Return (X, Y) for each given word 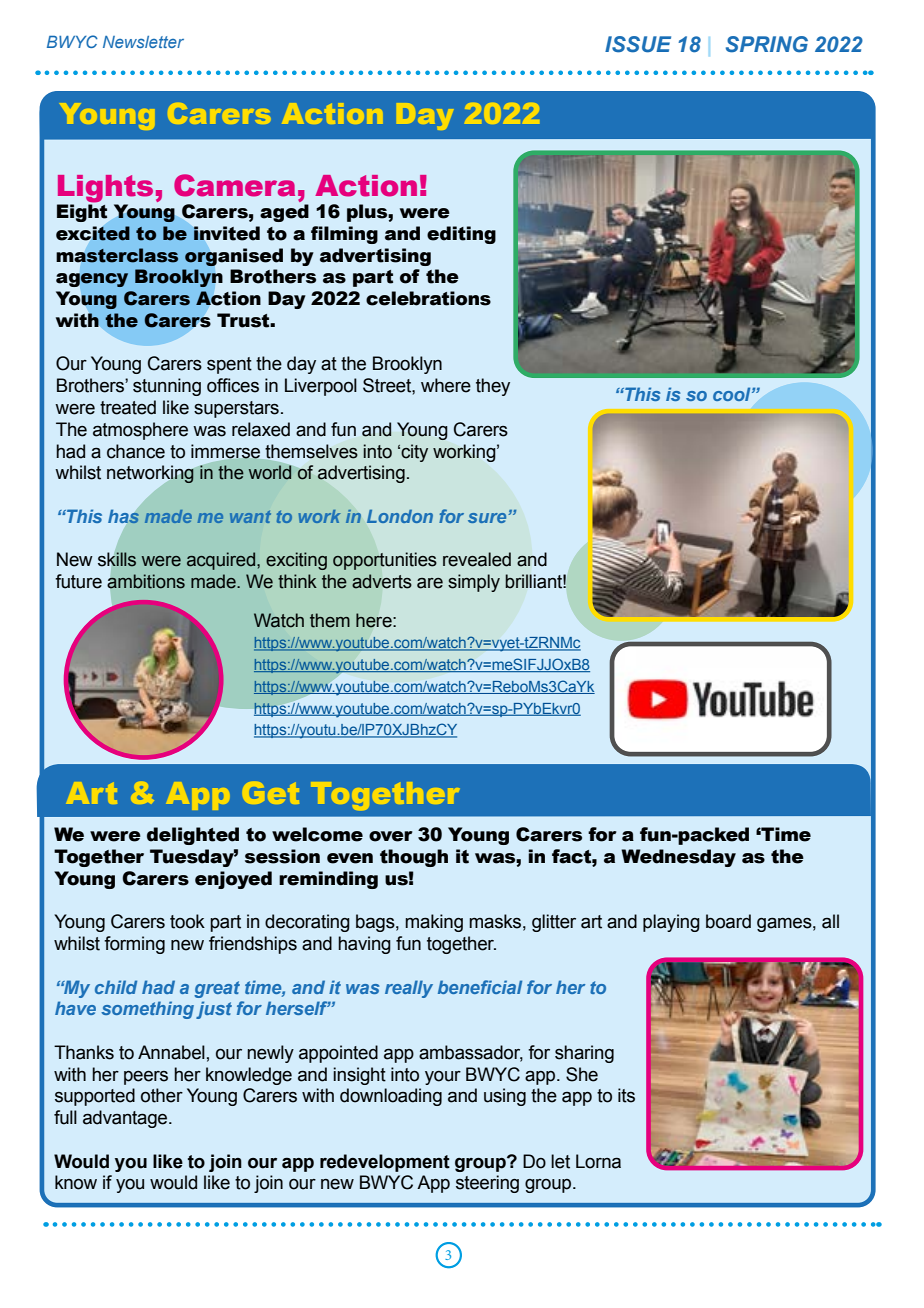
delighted (193, 836)
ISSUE (638, 44)
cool (733, 394)
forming (134, 945)
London (400, 516)
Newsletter (143, 42)
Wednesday (678, 858)
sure (488, 518)
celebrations (428, 298)
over (391, 836)
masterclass (117, 255)
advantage (126, 1119)
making (434, 923)
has (123, 516)
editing (461, 235)
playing (671, 923)
